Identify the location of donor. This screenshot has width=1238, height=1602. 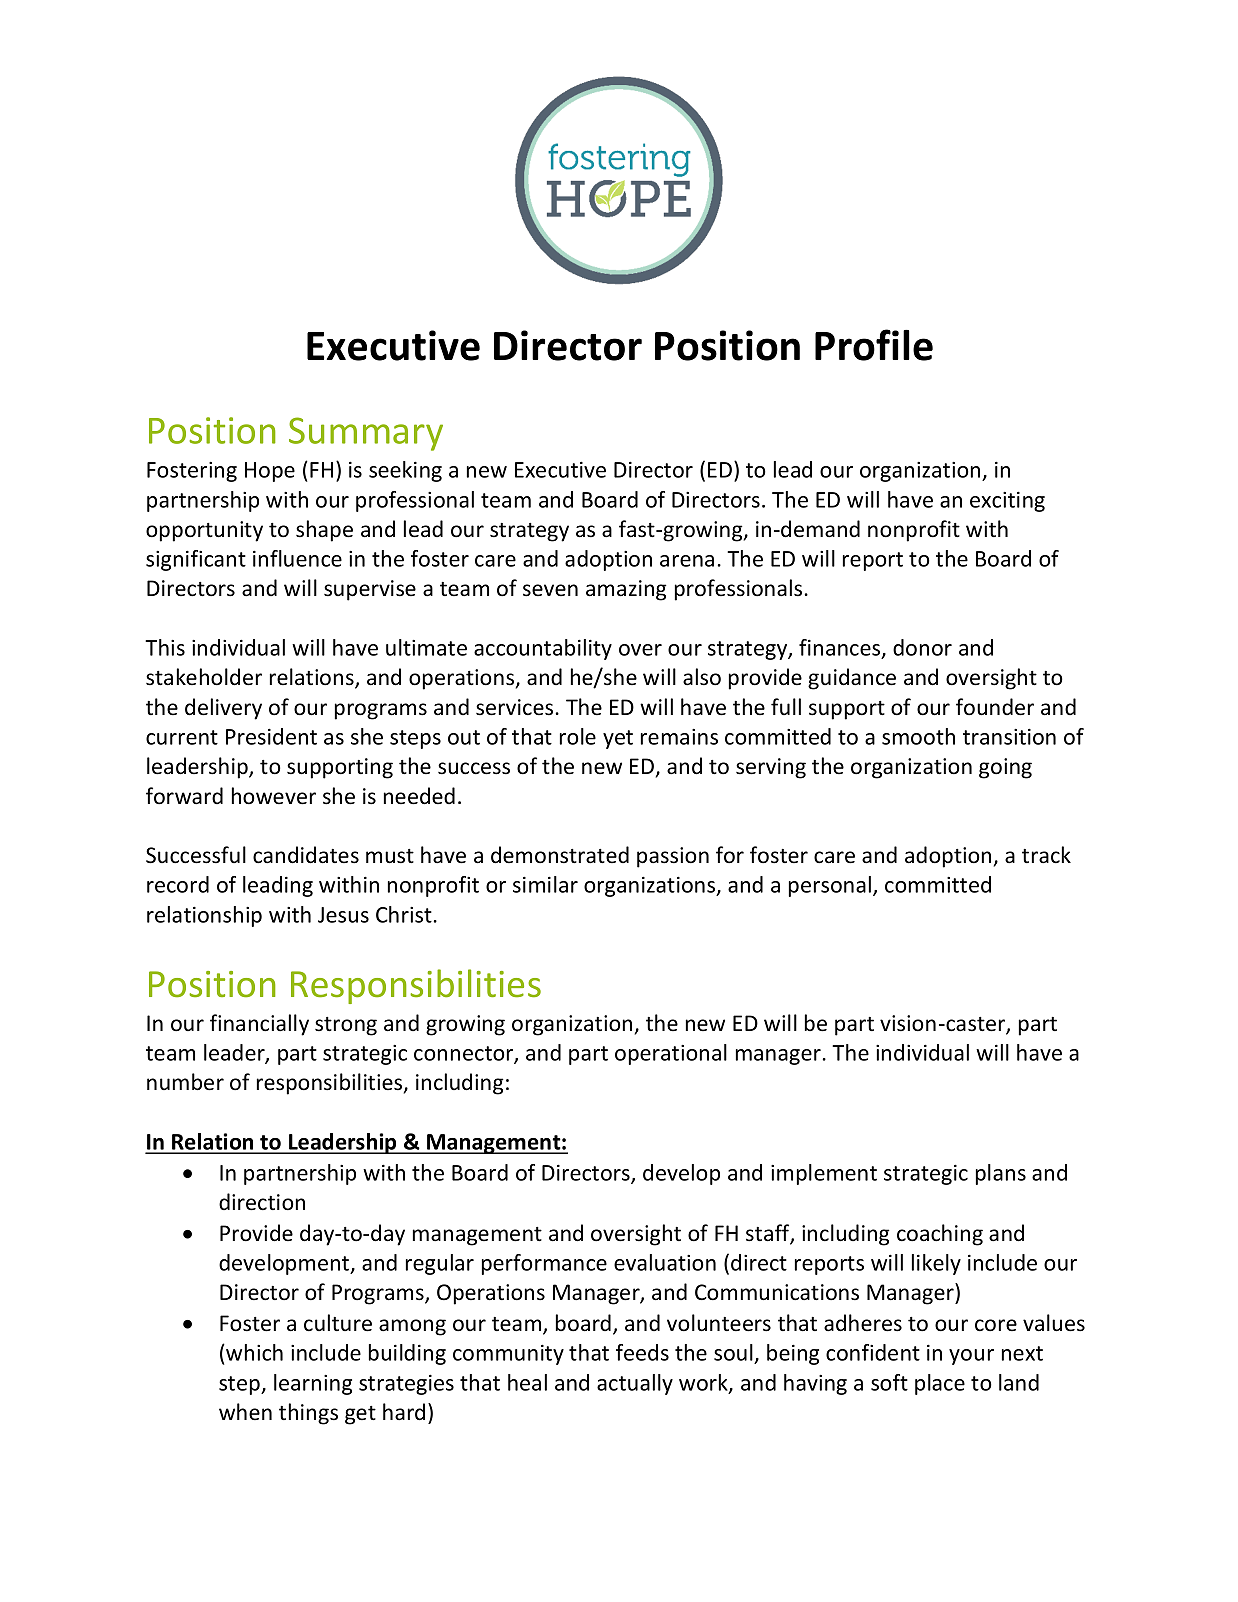
(922, 647).
